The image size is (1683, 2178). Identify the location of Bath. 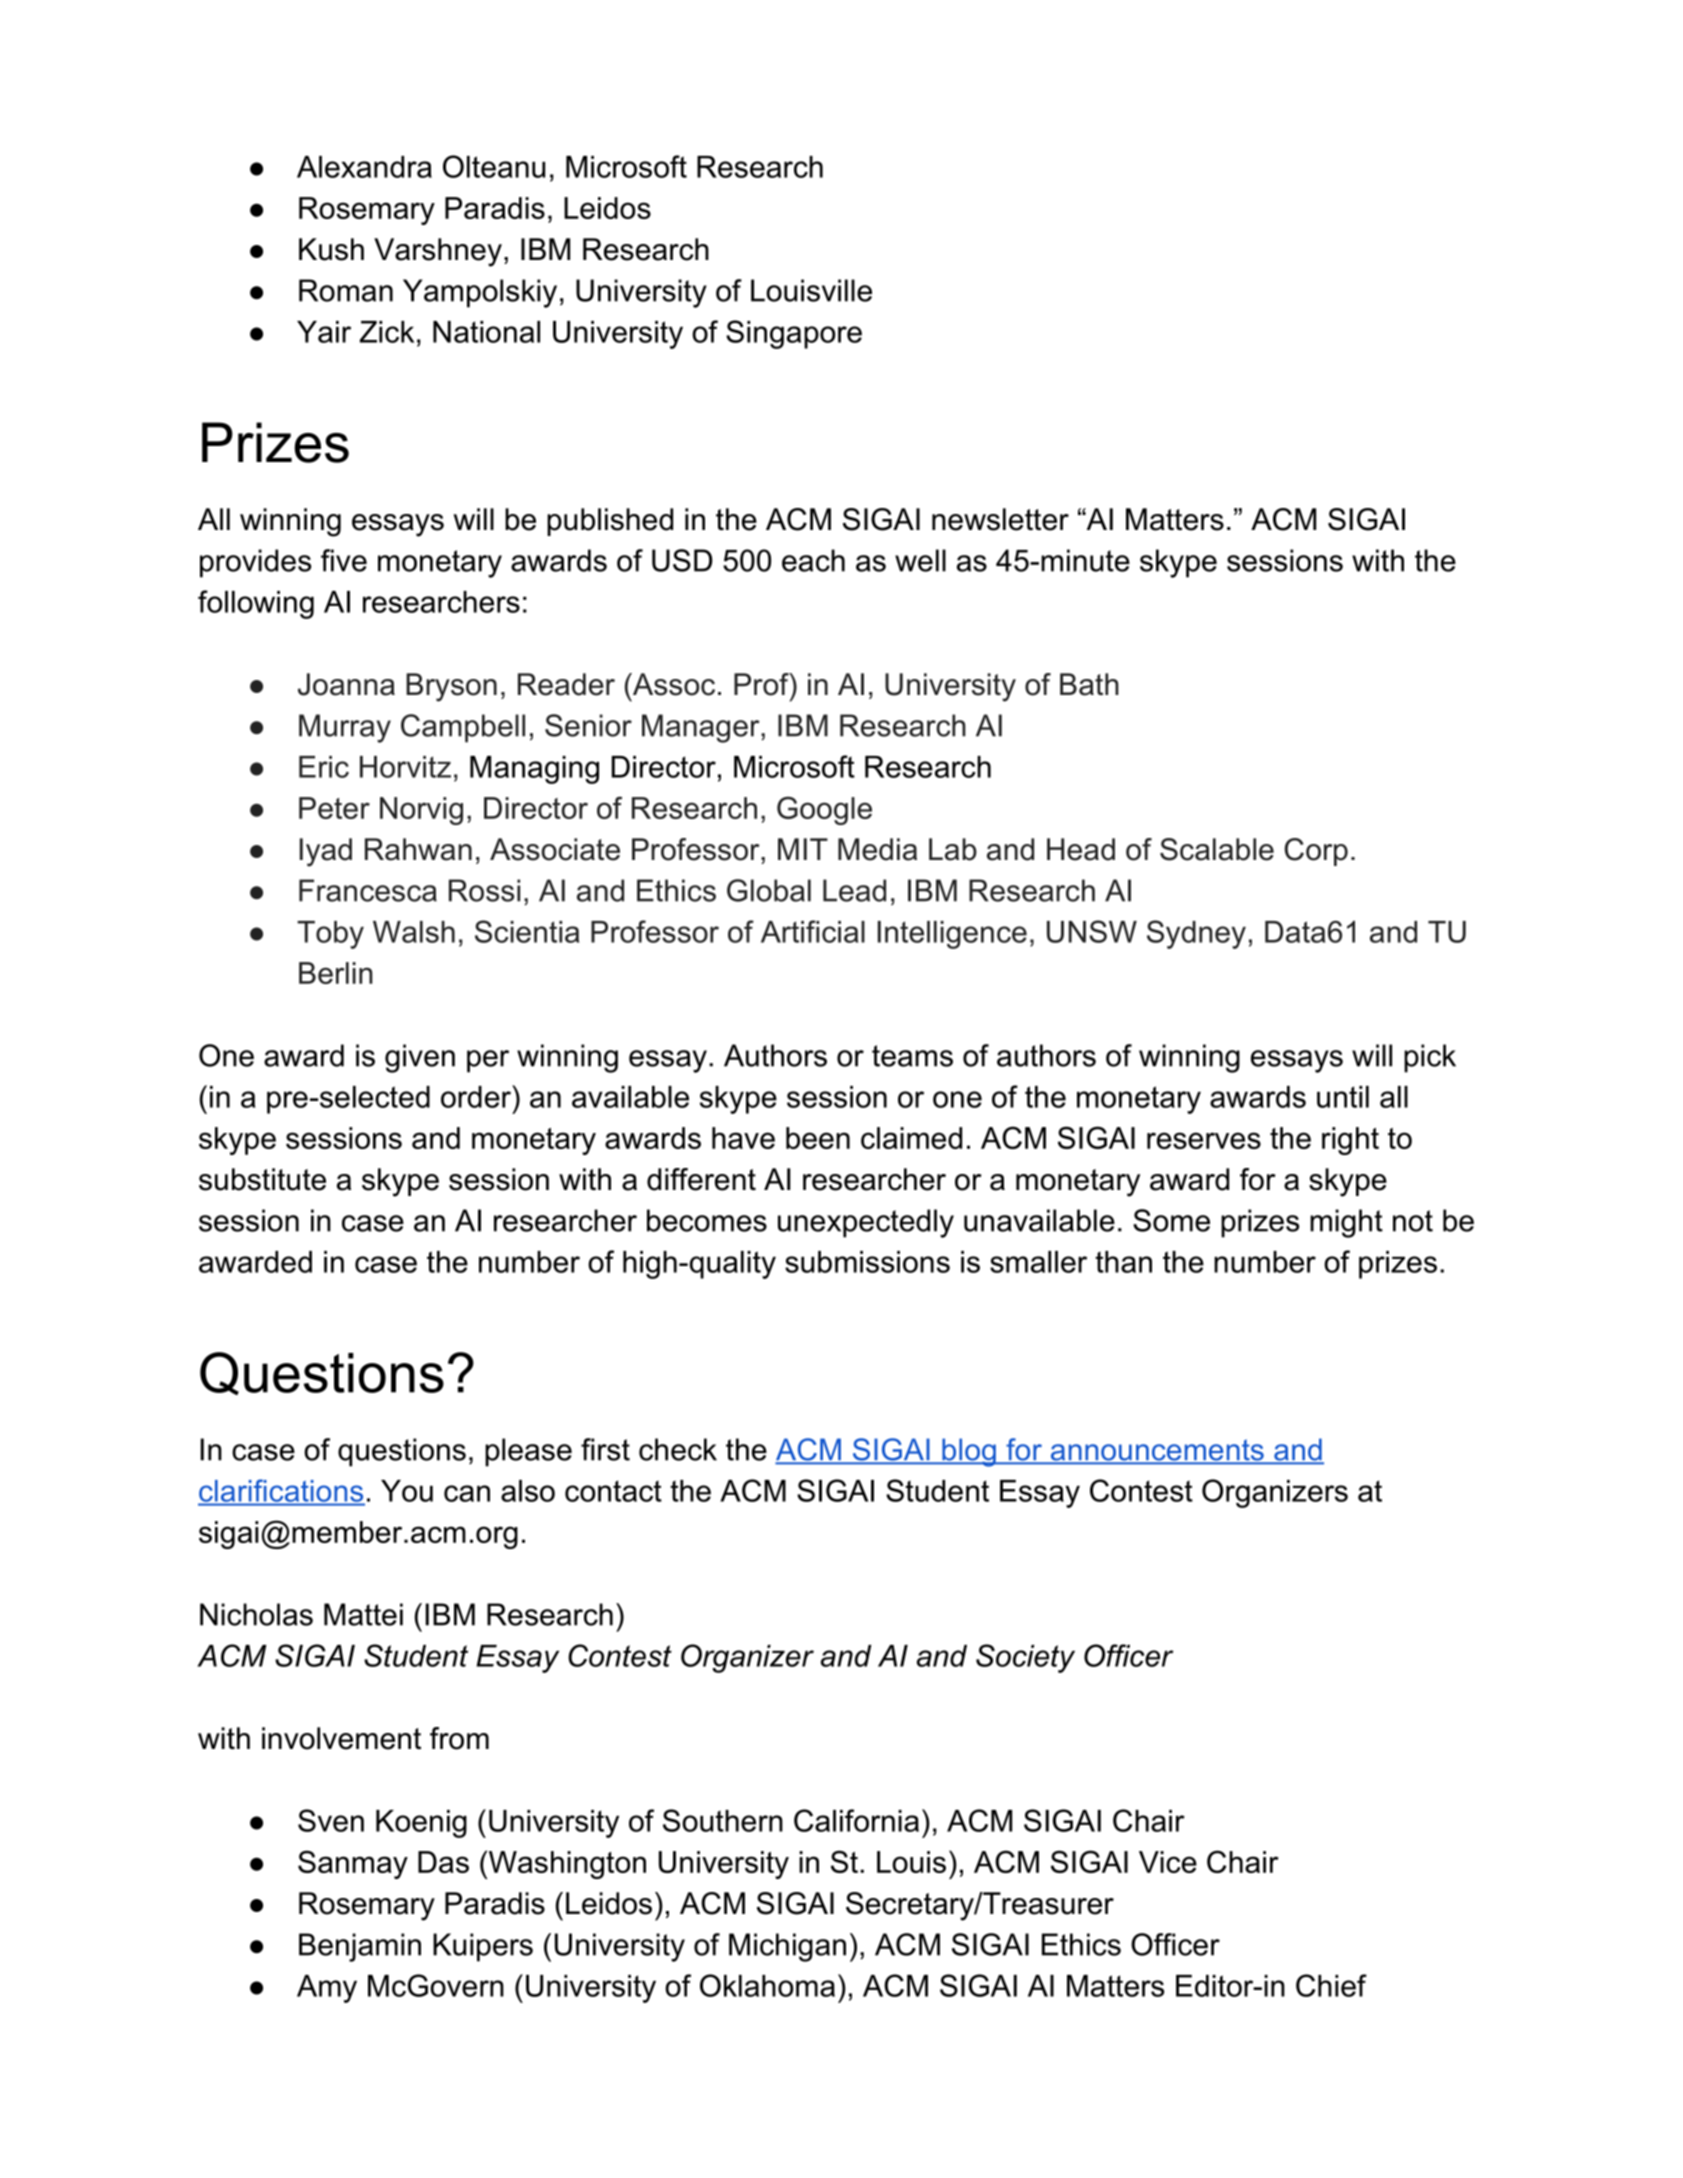
(1089, 684).
